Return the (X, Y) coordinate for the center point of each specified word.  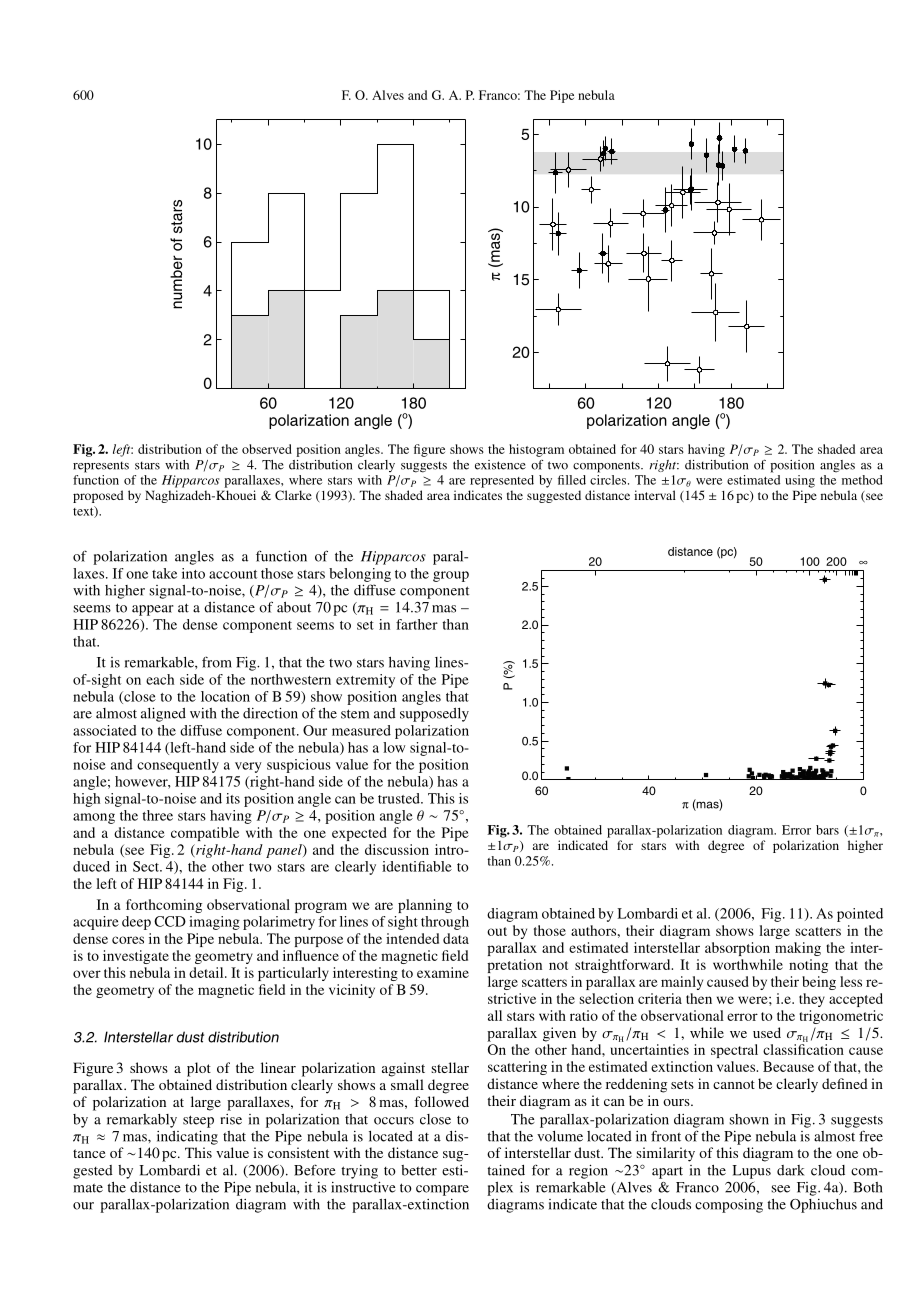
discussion (397, 849)
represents (101, 467)
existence (500, 465)
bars (827, 830)
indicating (187, 1137)
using (800, 481)
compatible (205, 834)
